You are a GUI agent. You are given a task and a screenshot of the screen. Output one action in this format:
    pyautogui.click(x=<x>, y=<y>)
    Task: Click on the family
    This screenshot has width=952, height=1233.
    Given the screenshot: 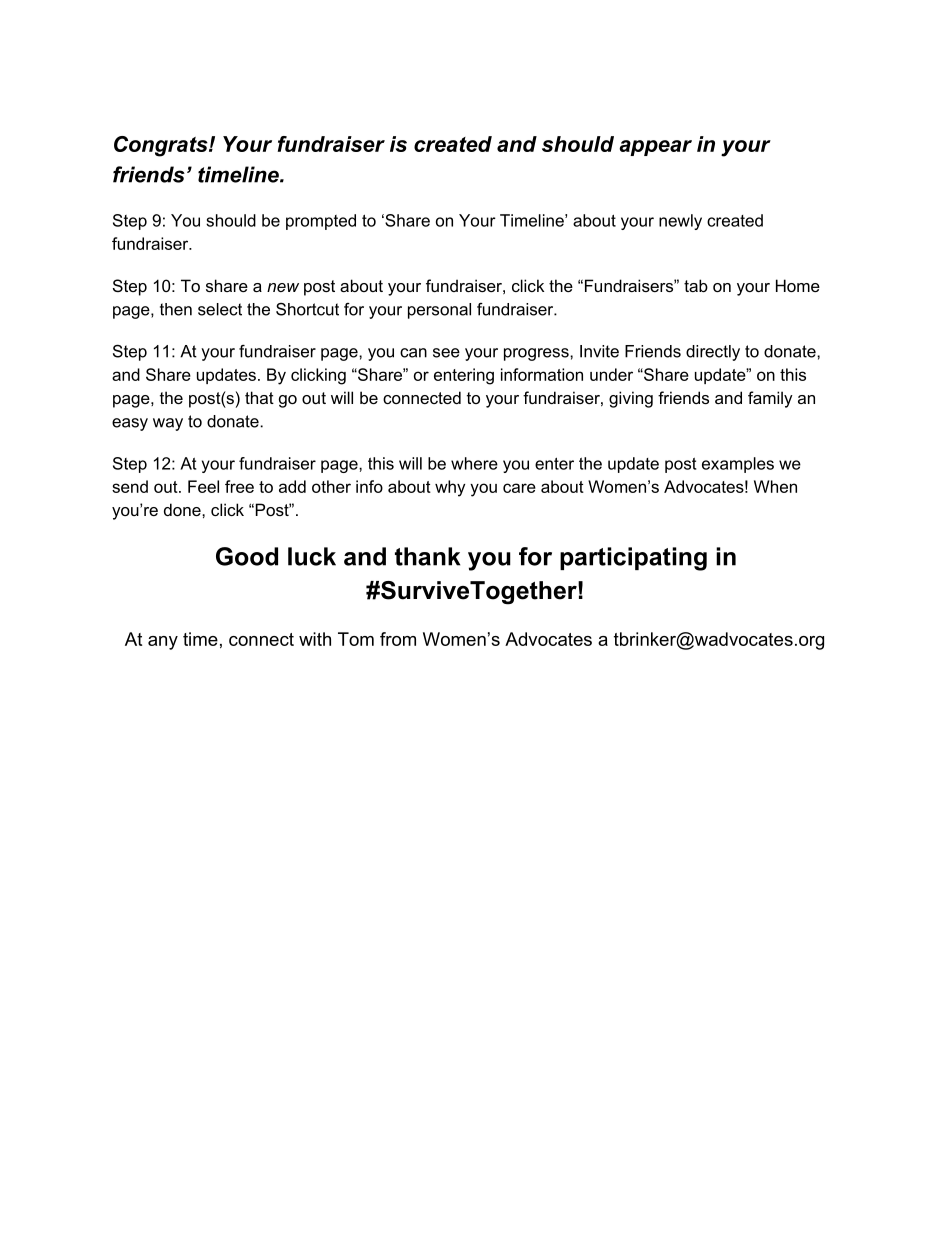 What is the action you would take?
    pyautogui.click(x=770, y=399)
